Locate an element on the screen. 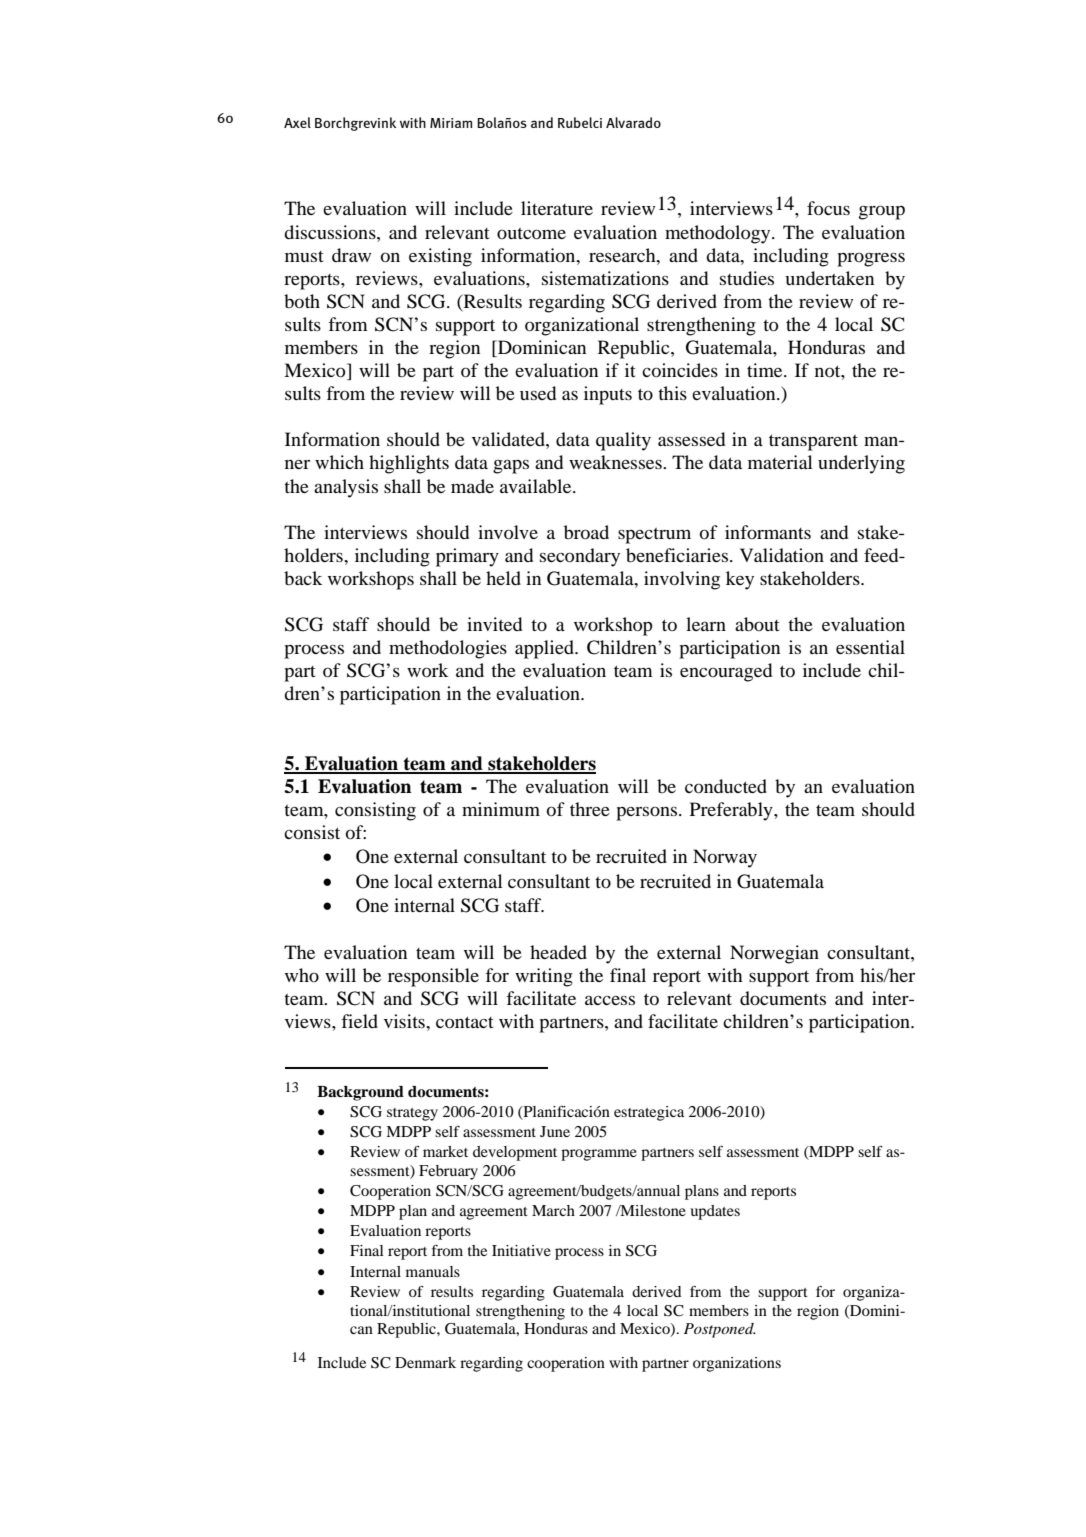  conducted is located at coordinates (726, 786).
